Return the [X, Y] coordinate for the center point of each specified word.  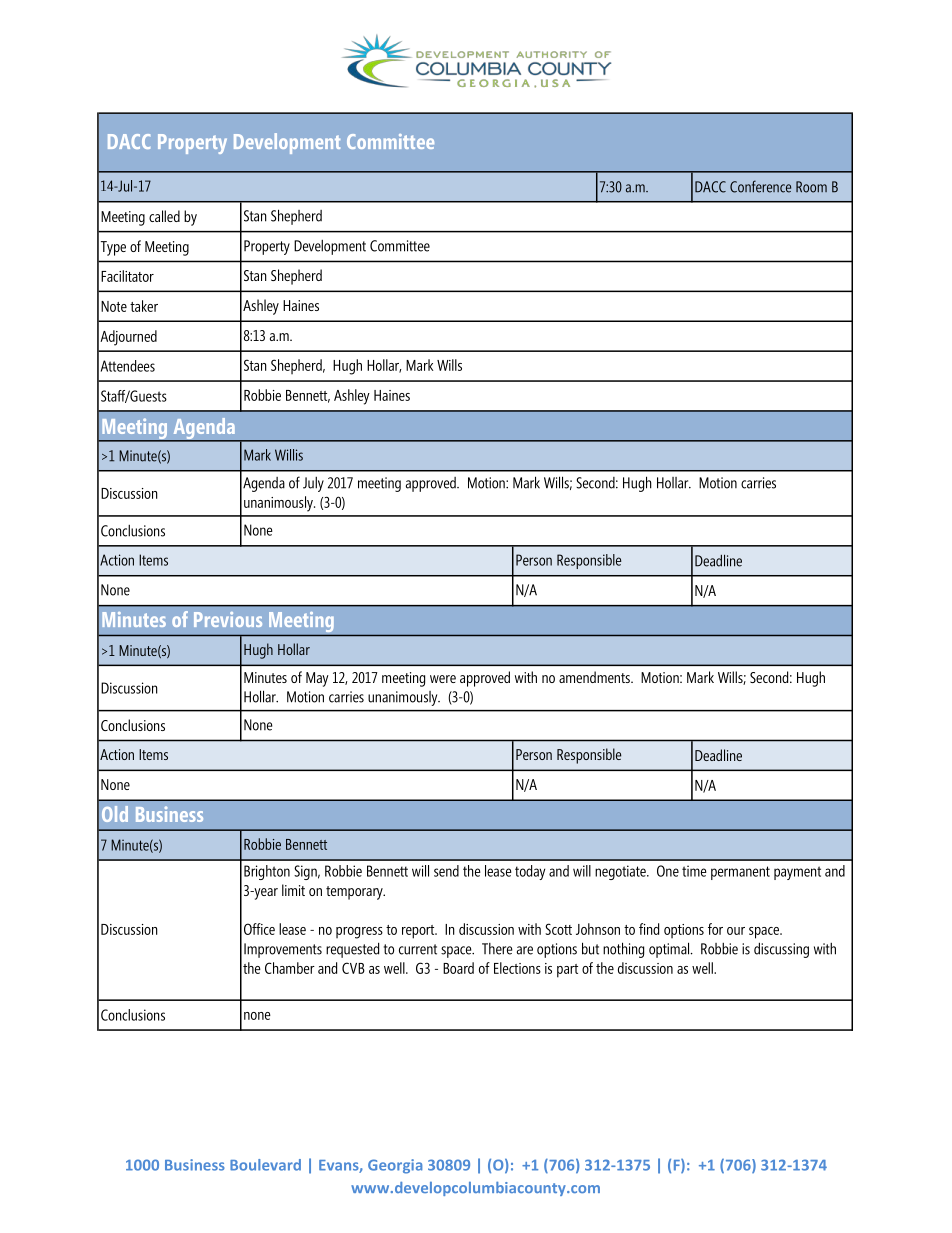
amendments [595, 677]
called [164, 216]
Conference [760, 186]
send [446, 871]
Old [115, 814]
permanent [740, 873]
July [313, 484]
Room [811, 187]
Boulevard [265, 1165]
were [443, 679]
